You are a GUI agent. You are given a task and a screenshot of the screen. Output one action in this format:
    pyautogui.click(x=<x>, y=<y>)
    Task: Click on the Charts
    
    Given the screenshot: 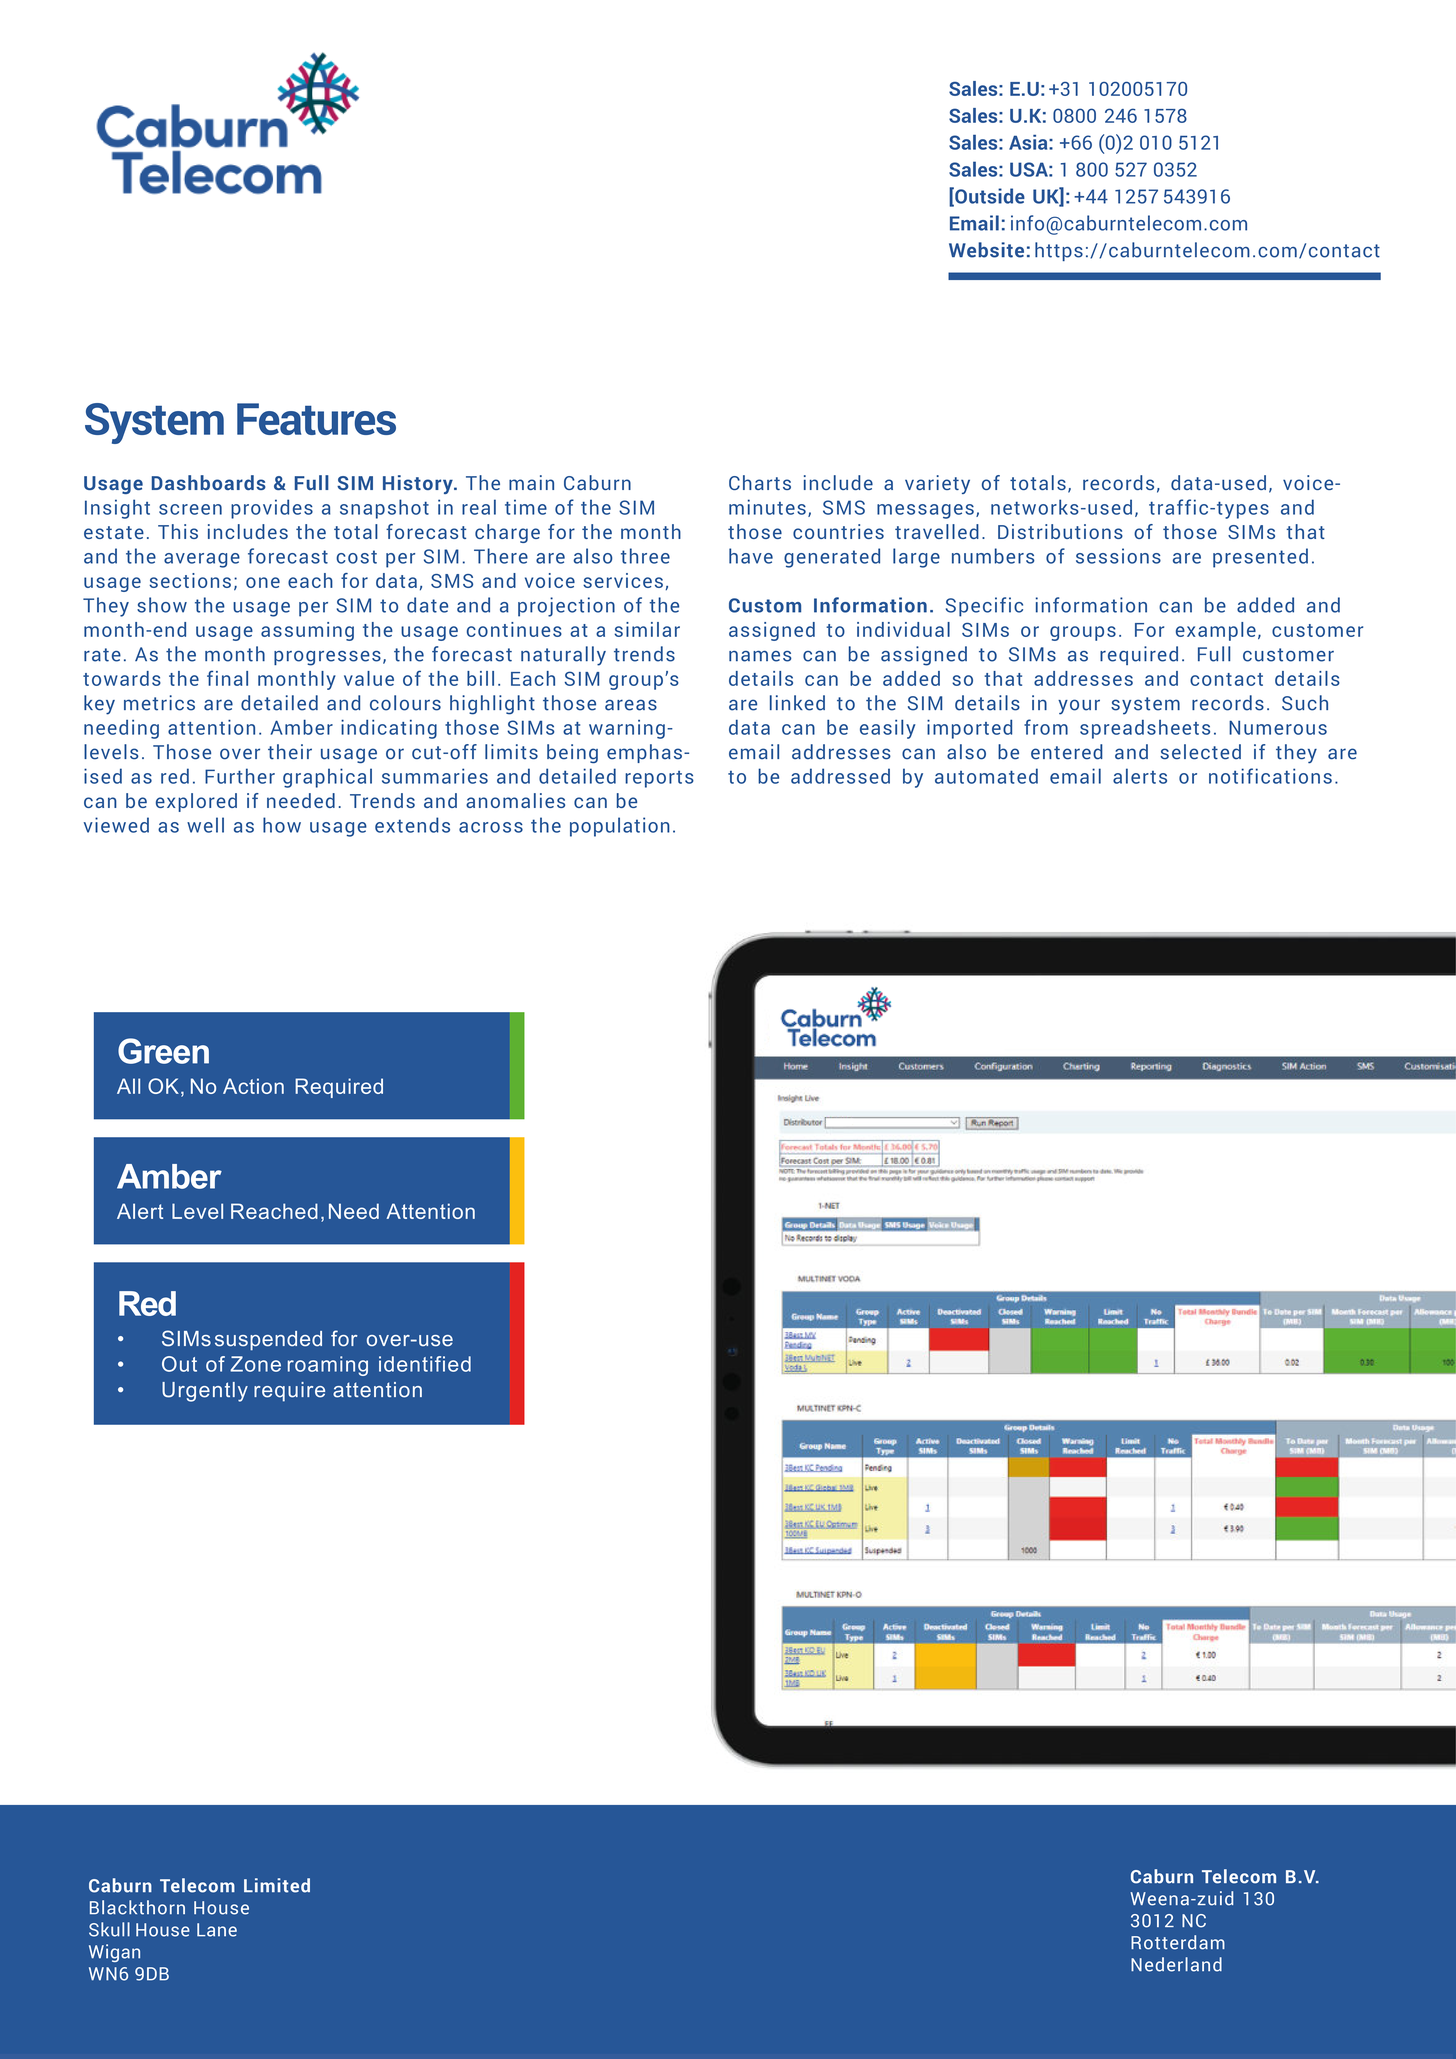 What is the action you would take?
    pyautogui.click(x=760, y=482)
